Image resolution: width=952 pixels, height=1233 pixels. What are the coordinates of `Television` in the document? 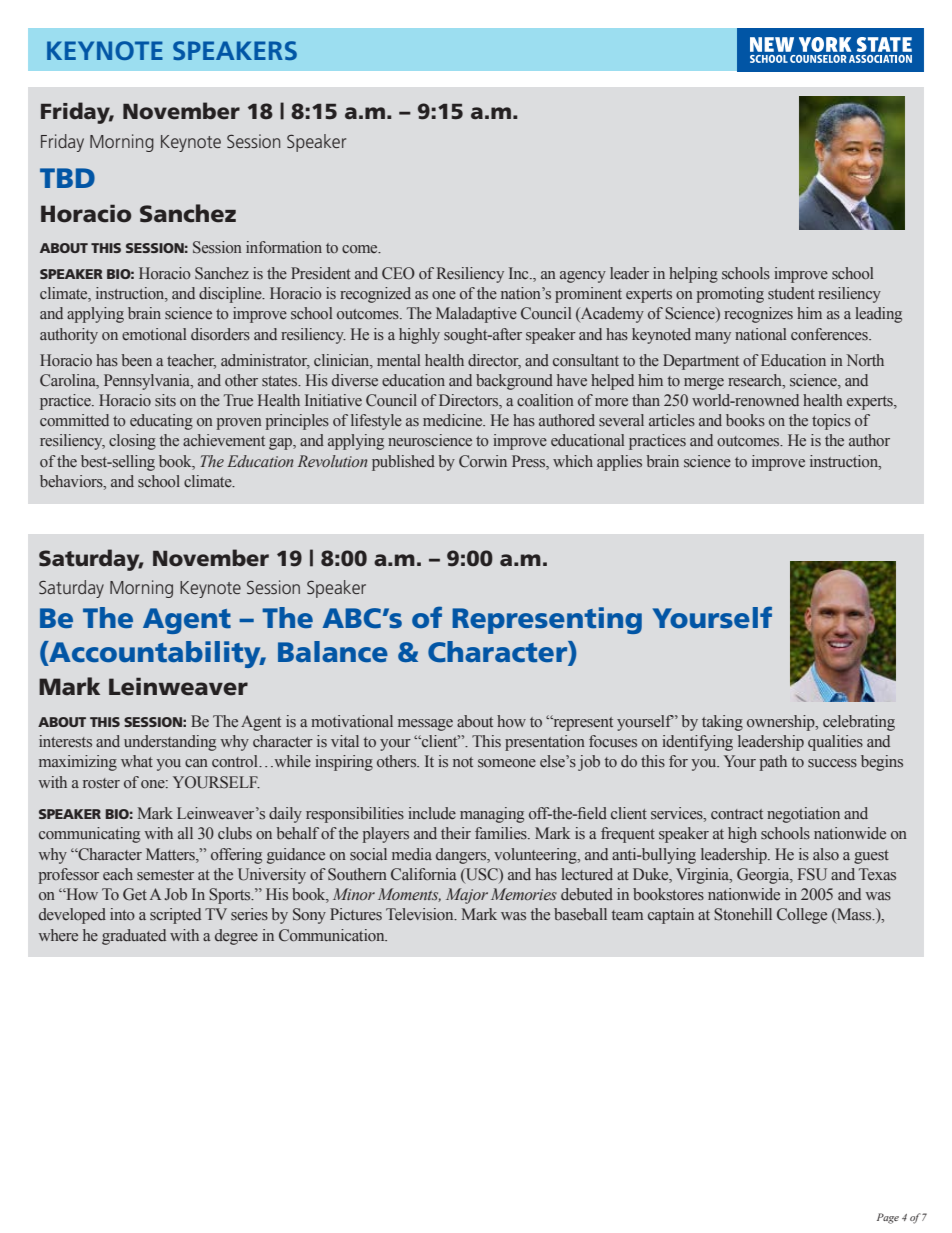 It's located at (421, 914).
